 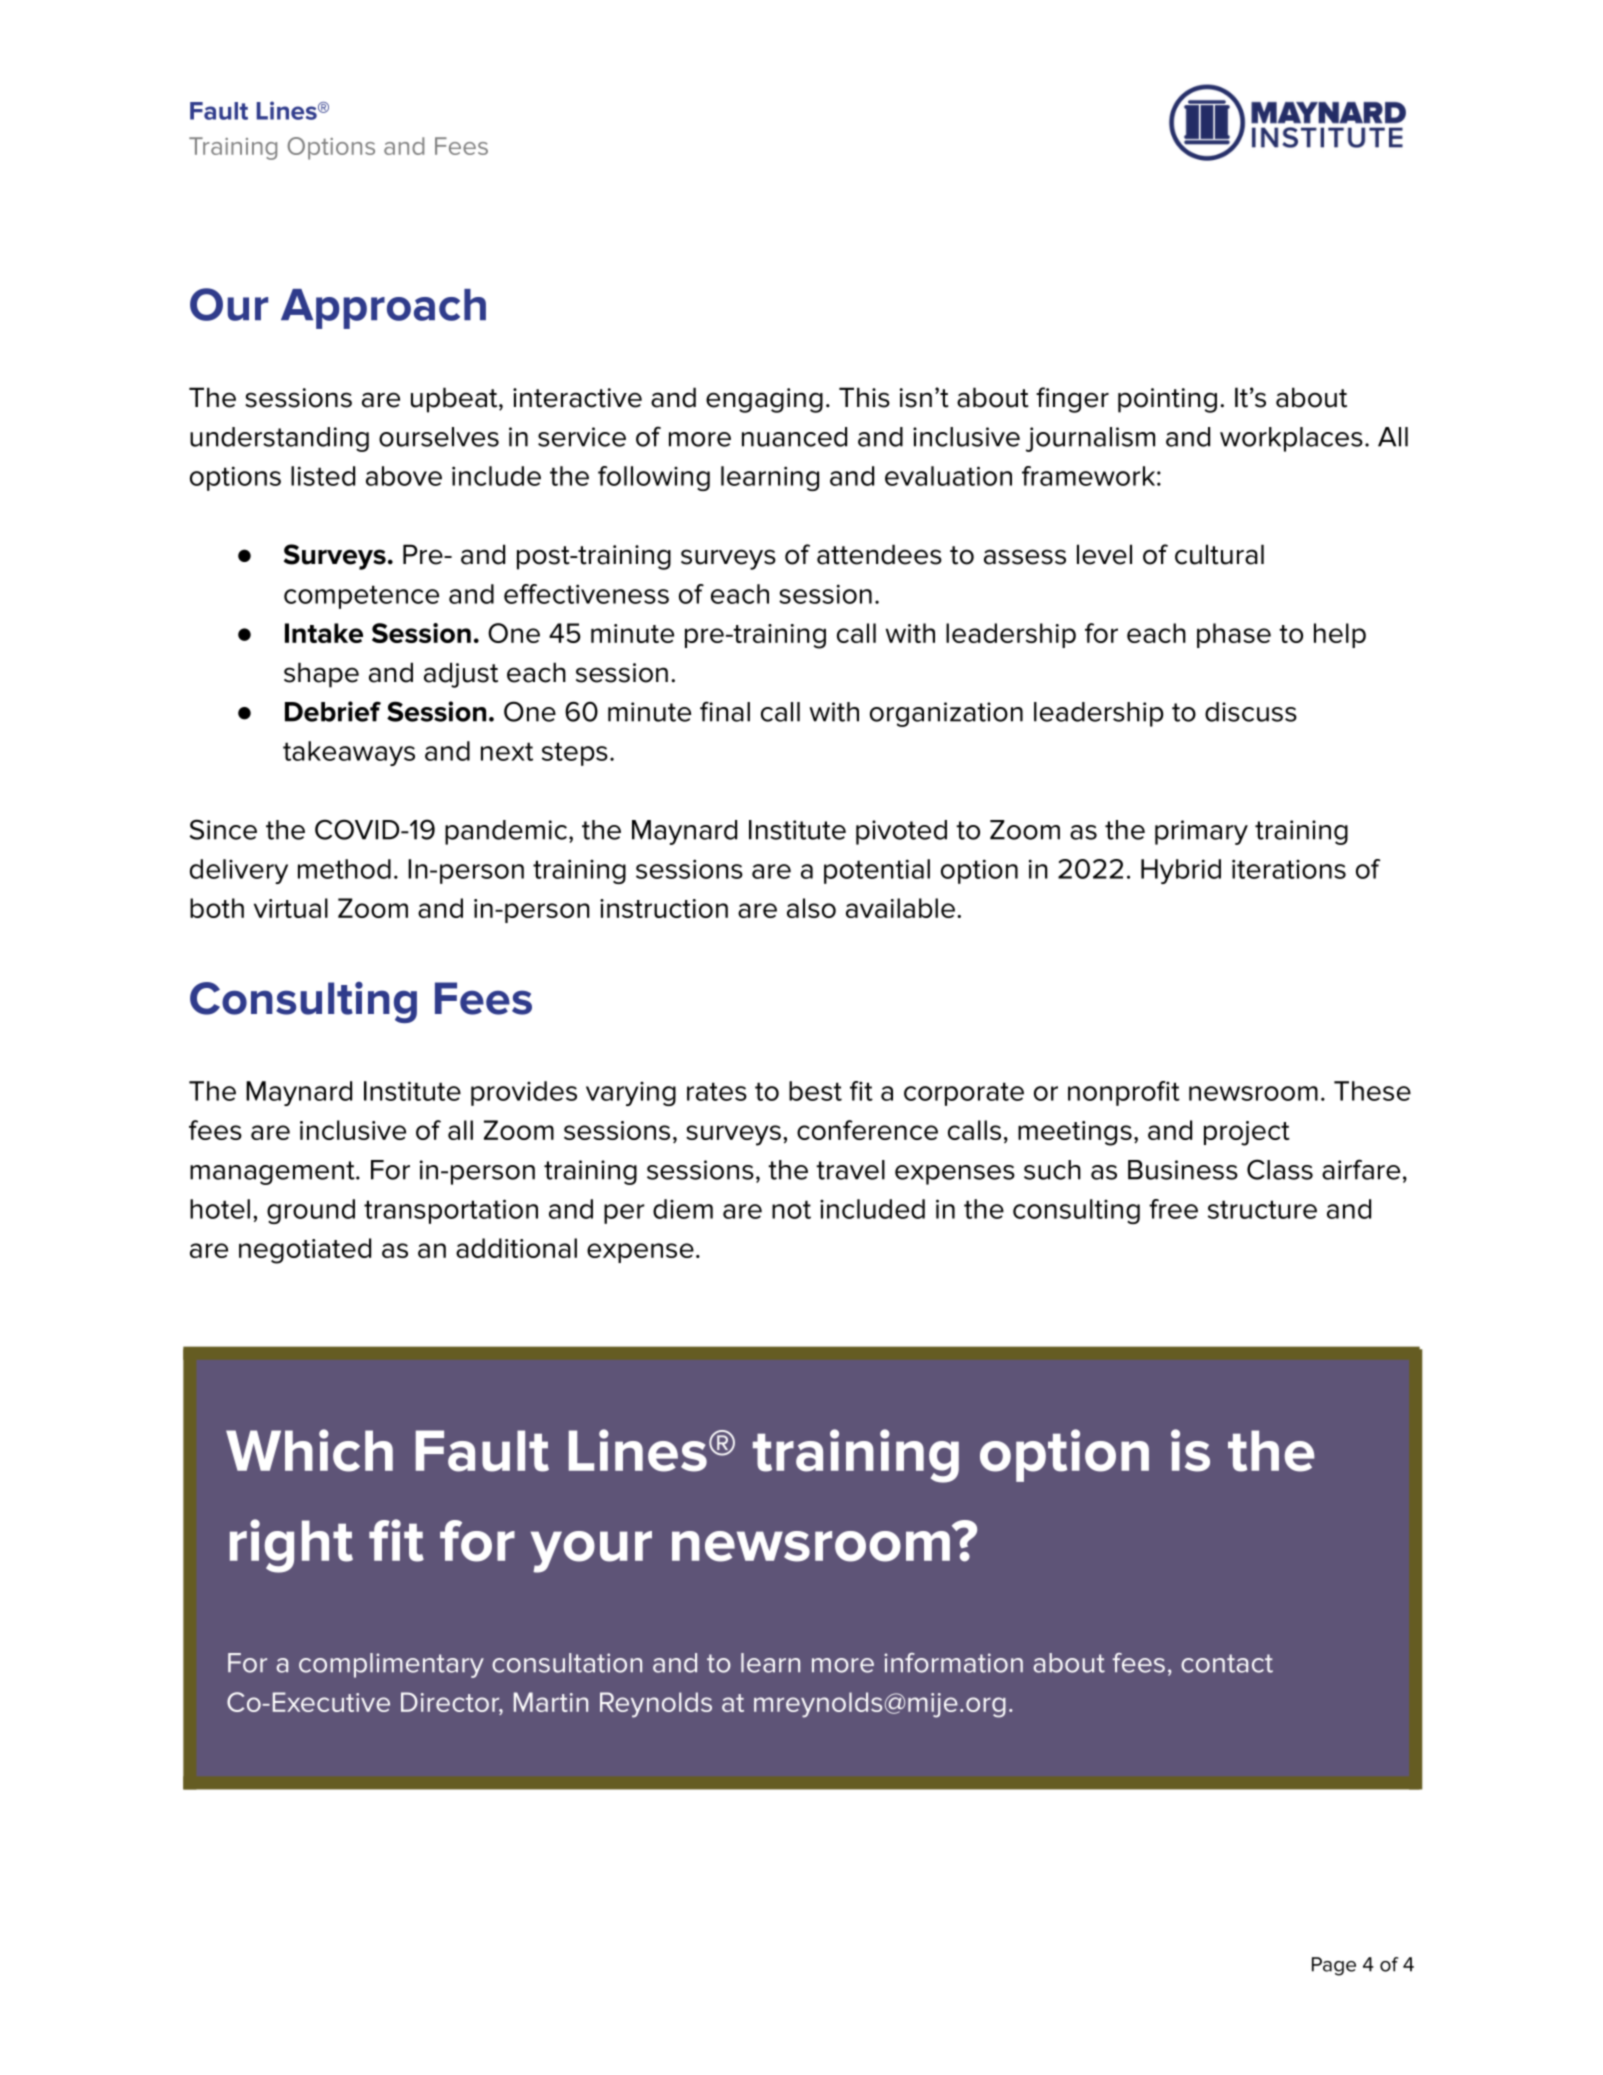 What do you see at coordinates (1167, 400) in the screenshot?
I see `pointing` at bounding box center [1167, 400].
